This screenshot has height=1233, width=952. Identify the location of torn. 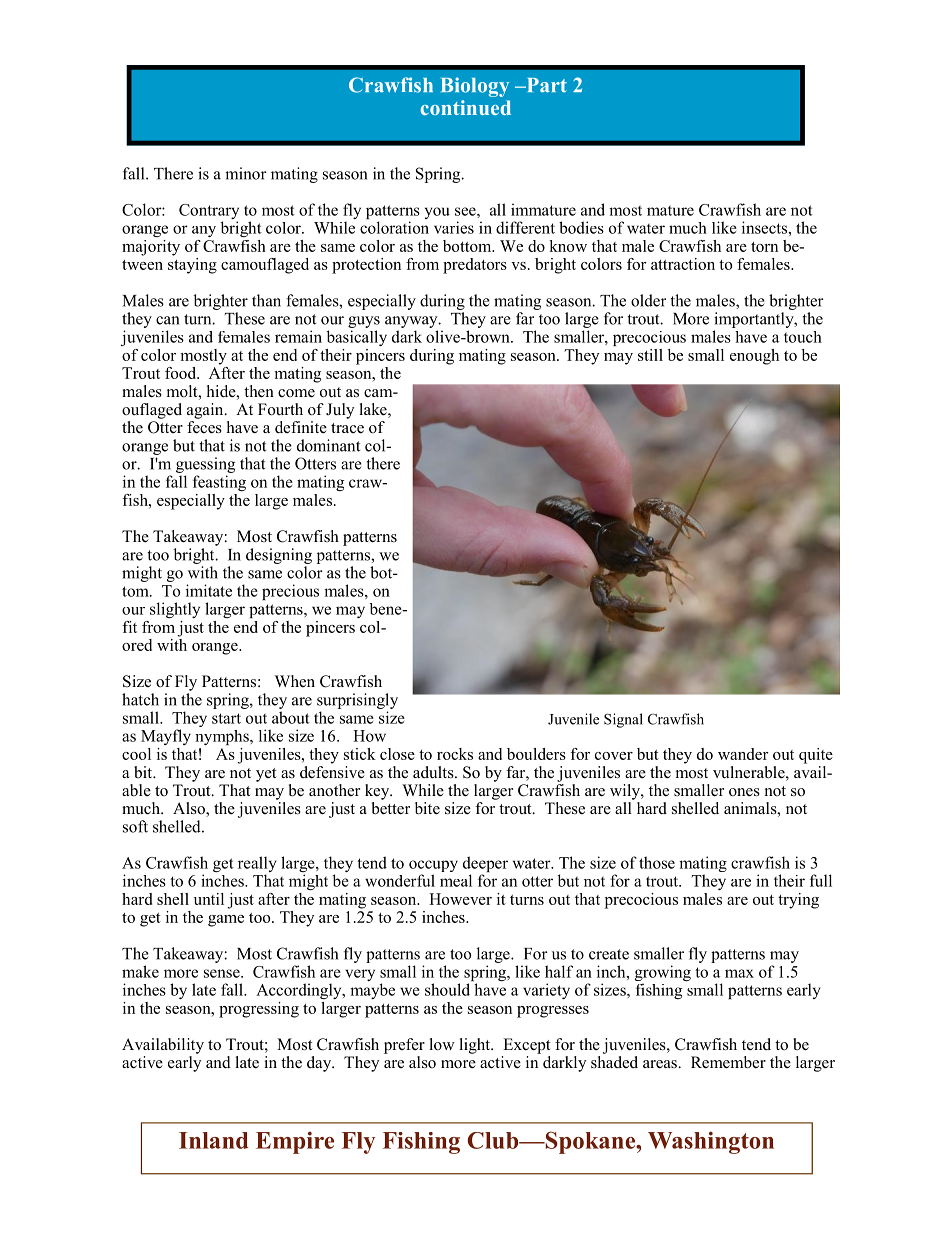
(764, 247).
